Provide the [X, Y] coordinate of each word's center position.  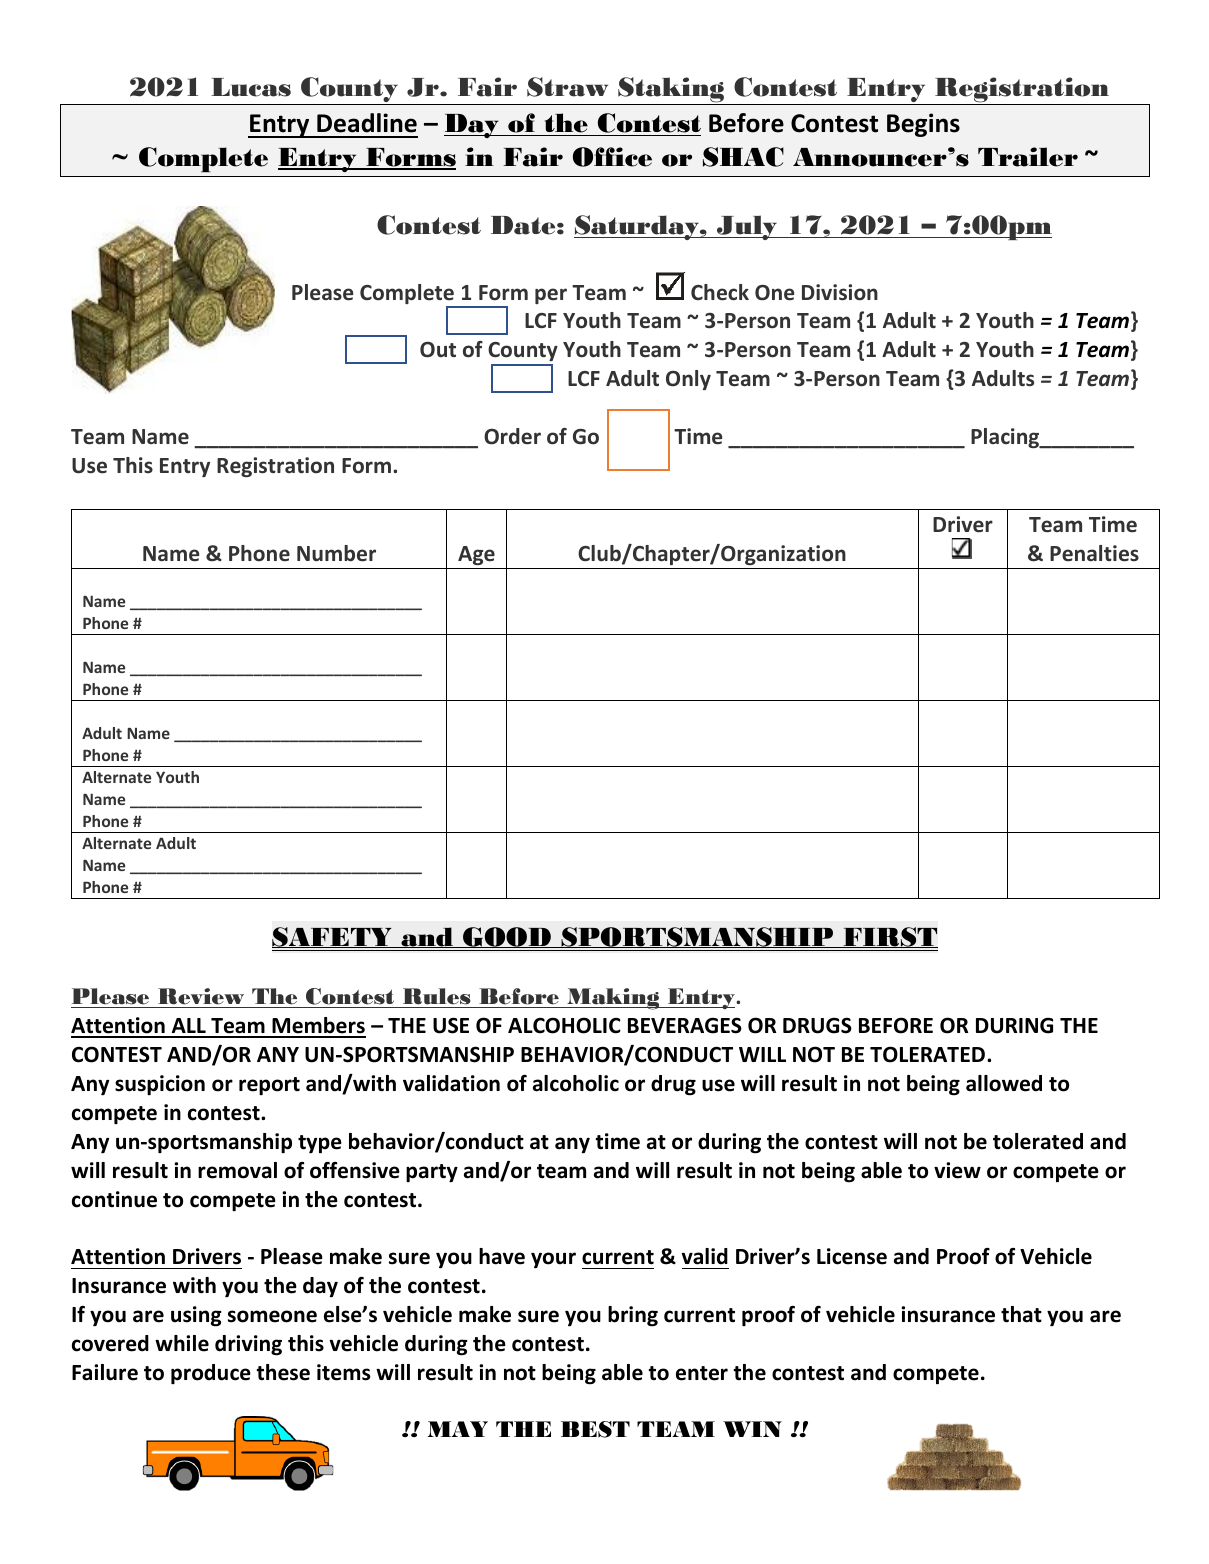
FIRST [889, 937]
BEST [595, 1429]
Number [336, 553]
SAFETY [333, 937]
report [269, 1086]
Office [612, 157]
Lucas [251, 87]
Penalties [1094, 553]
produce [211, 1374]
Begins [923, 125]
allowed [1004, 1083]
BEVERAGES [685, 1025]
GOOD [507, 937]
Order [512, 436]
